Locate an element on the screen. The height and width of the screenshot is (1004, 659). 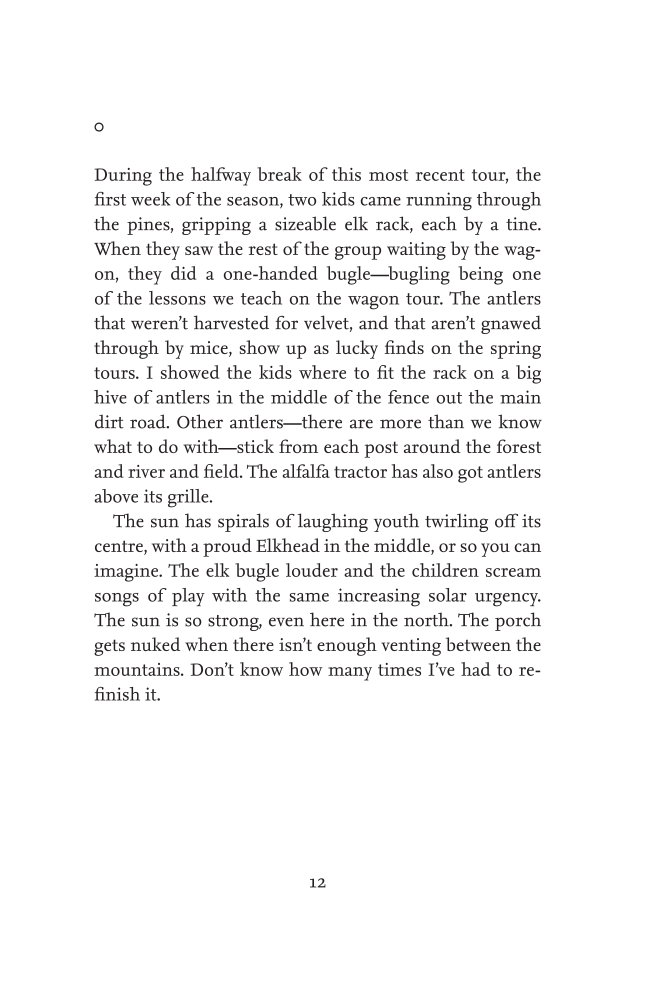
lucky is located at coordinates (357, 349).
